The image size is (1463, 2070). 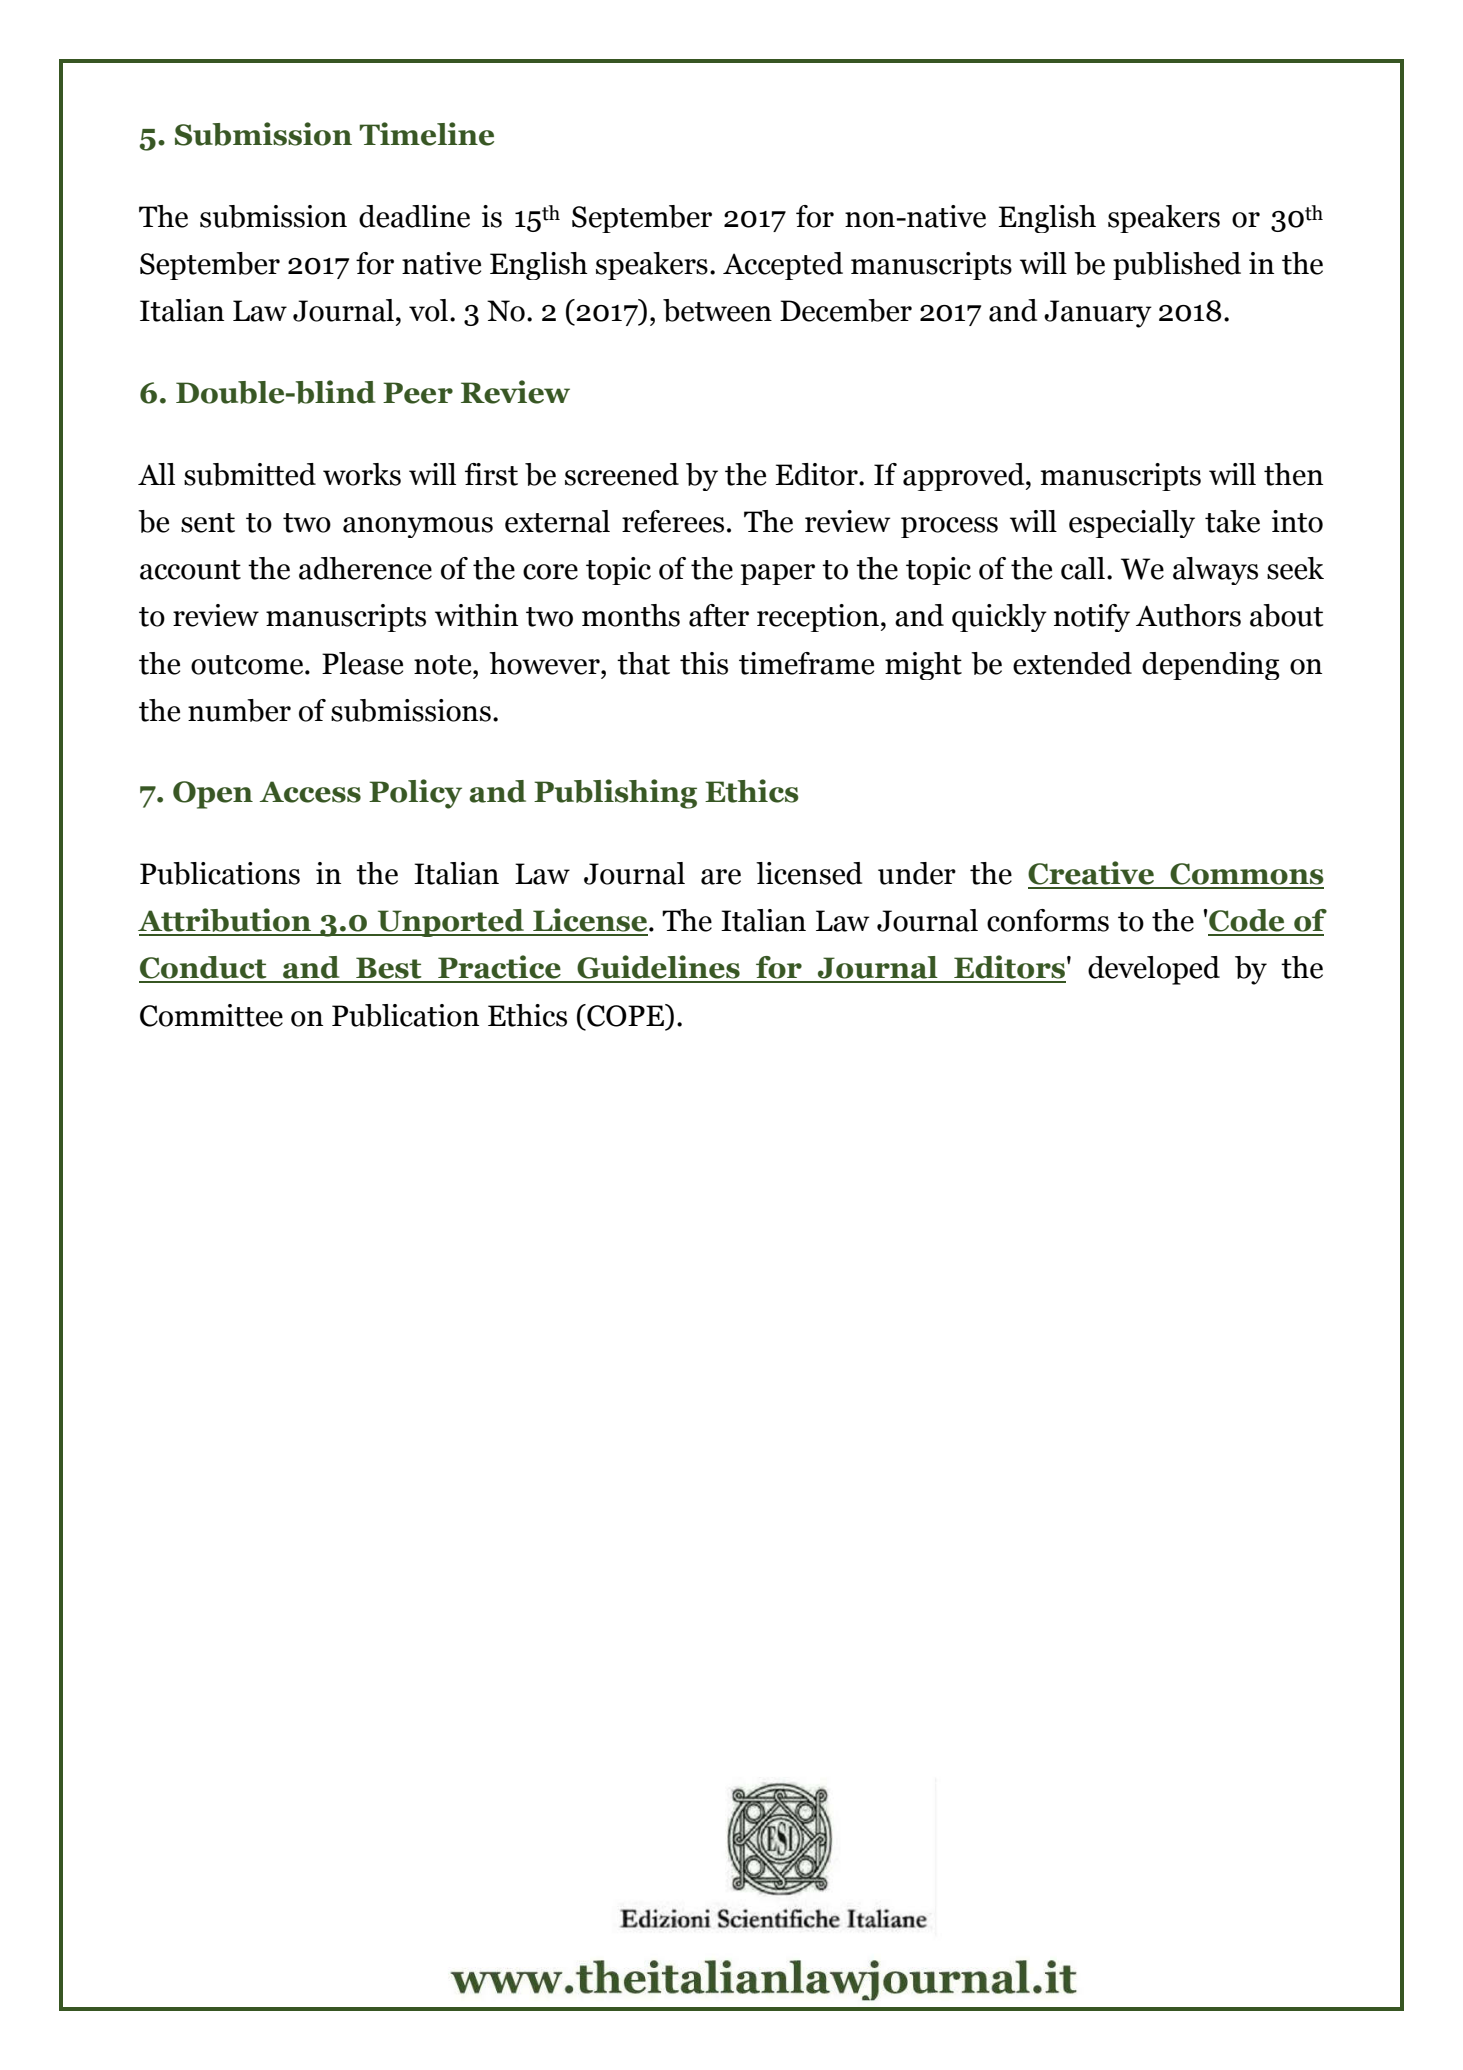 I want to click on adherence, so click(x=365, y=568).
